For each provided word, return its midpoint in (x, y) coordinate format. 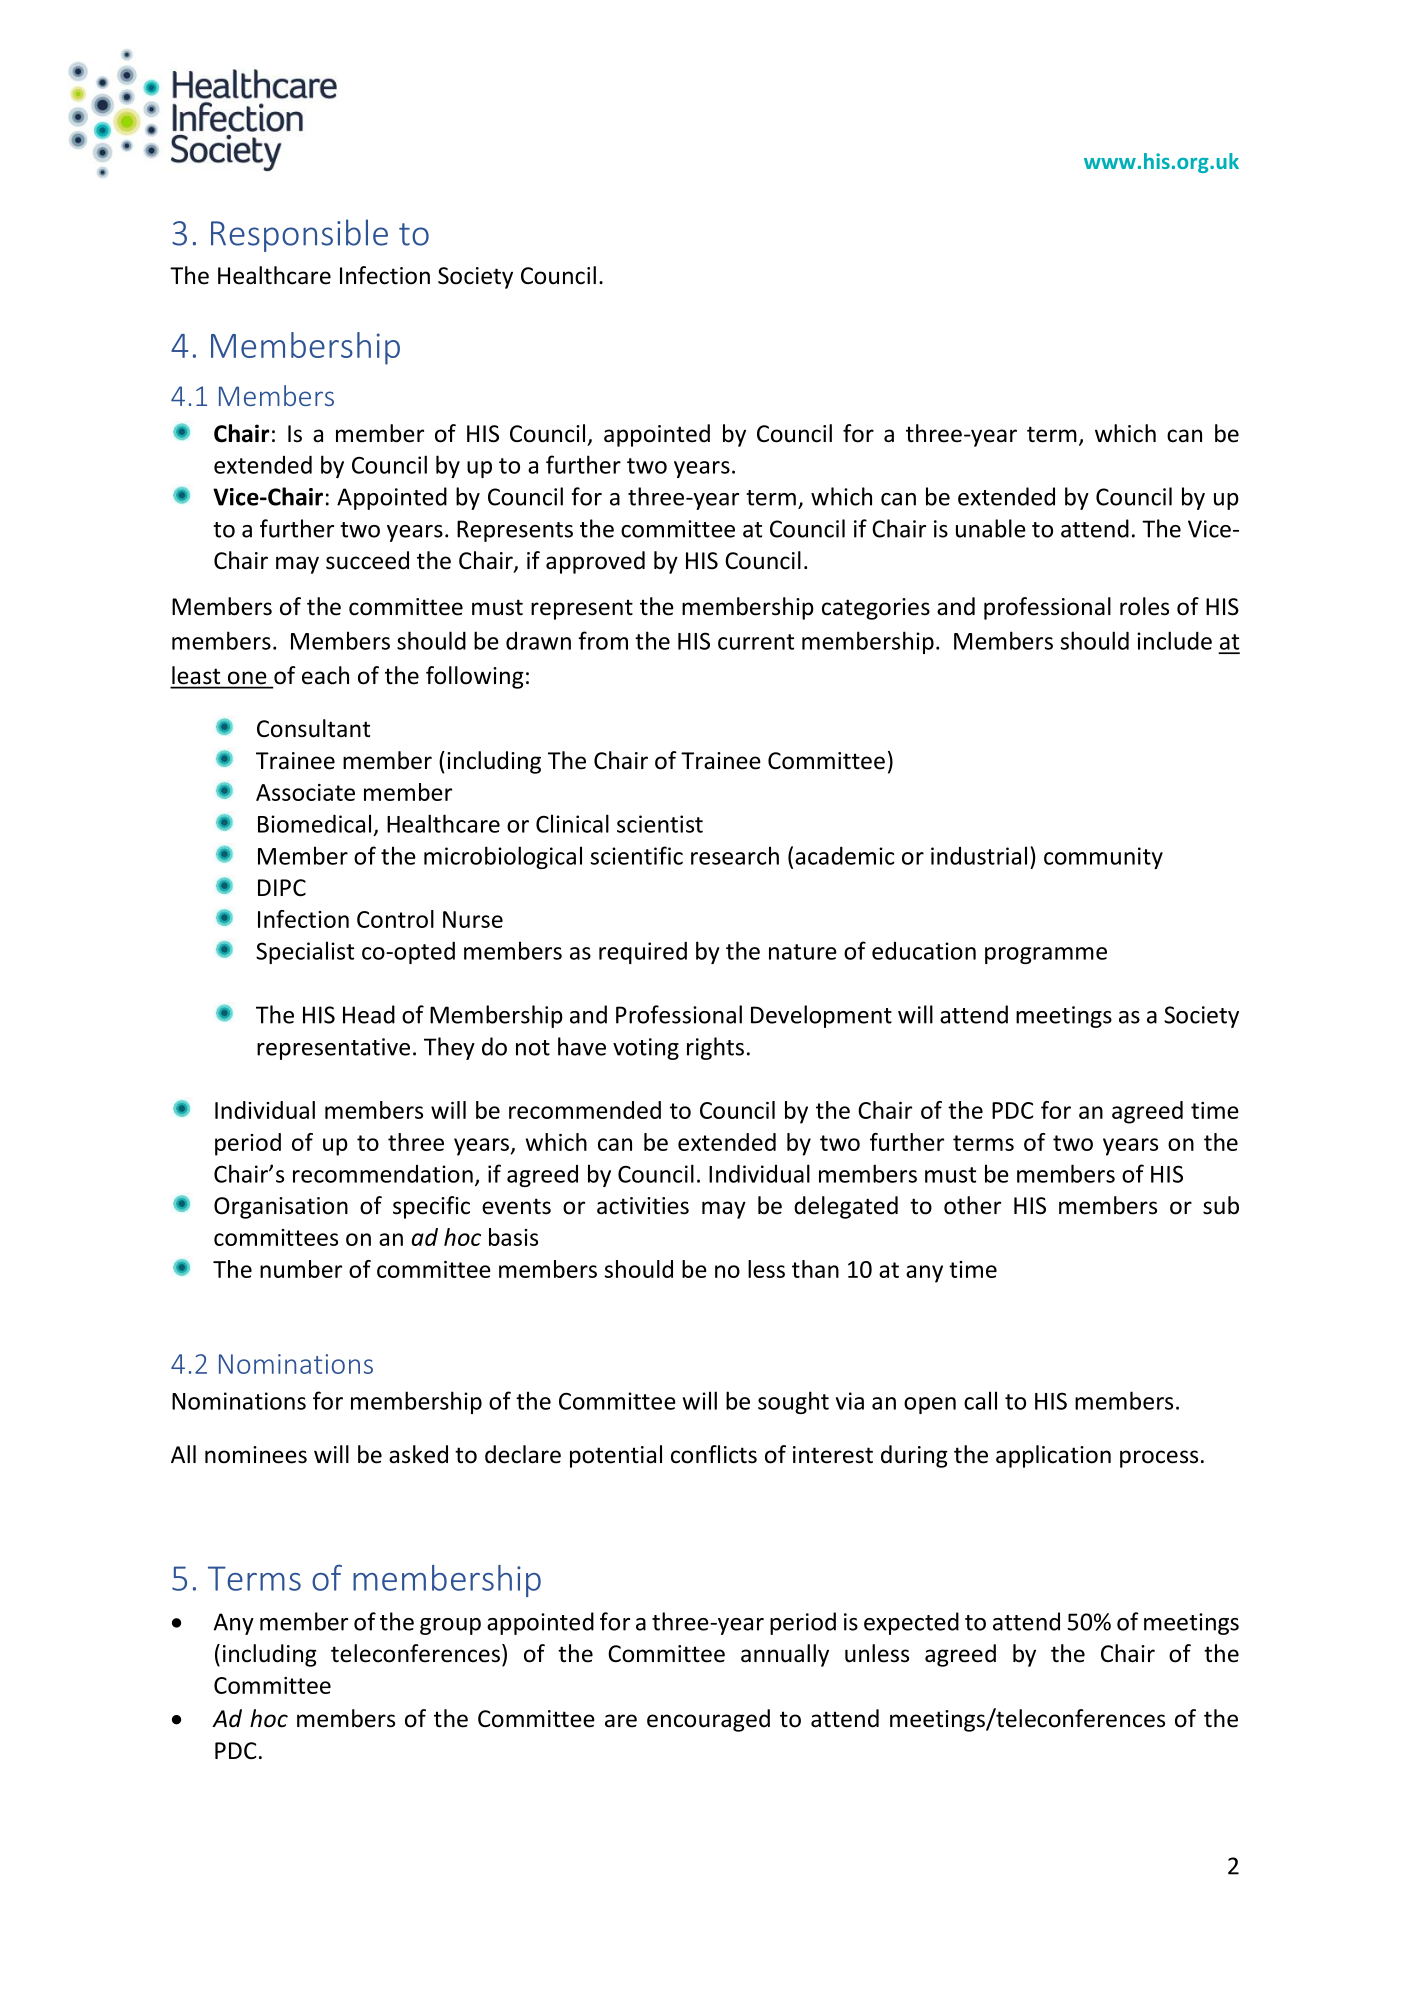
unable (991, 528)
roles (1144, 606)
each (325, 675)
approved (595, 562)
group (450, 1626)
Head (369, 1014)
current (756, 642)
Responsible (299, 235)
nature (803, 952)
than (815, 1269)
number (301, 1269)
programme (1046, 955)
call (980, 1400)
